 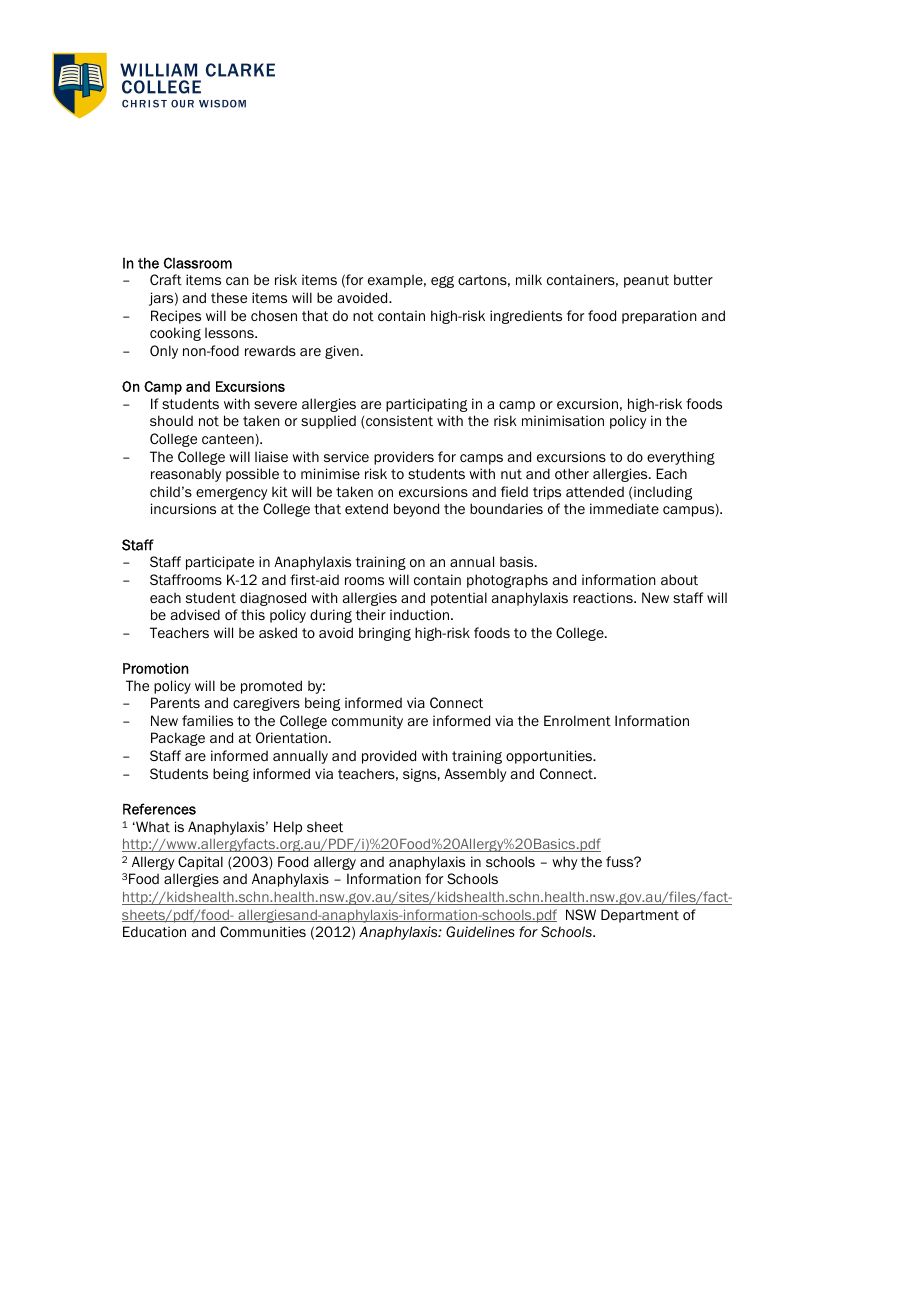 I want to click on Communities, so click(x=263, y=931).
